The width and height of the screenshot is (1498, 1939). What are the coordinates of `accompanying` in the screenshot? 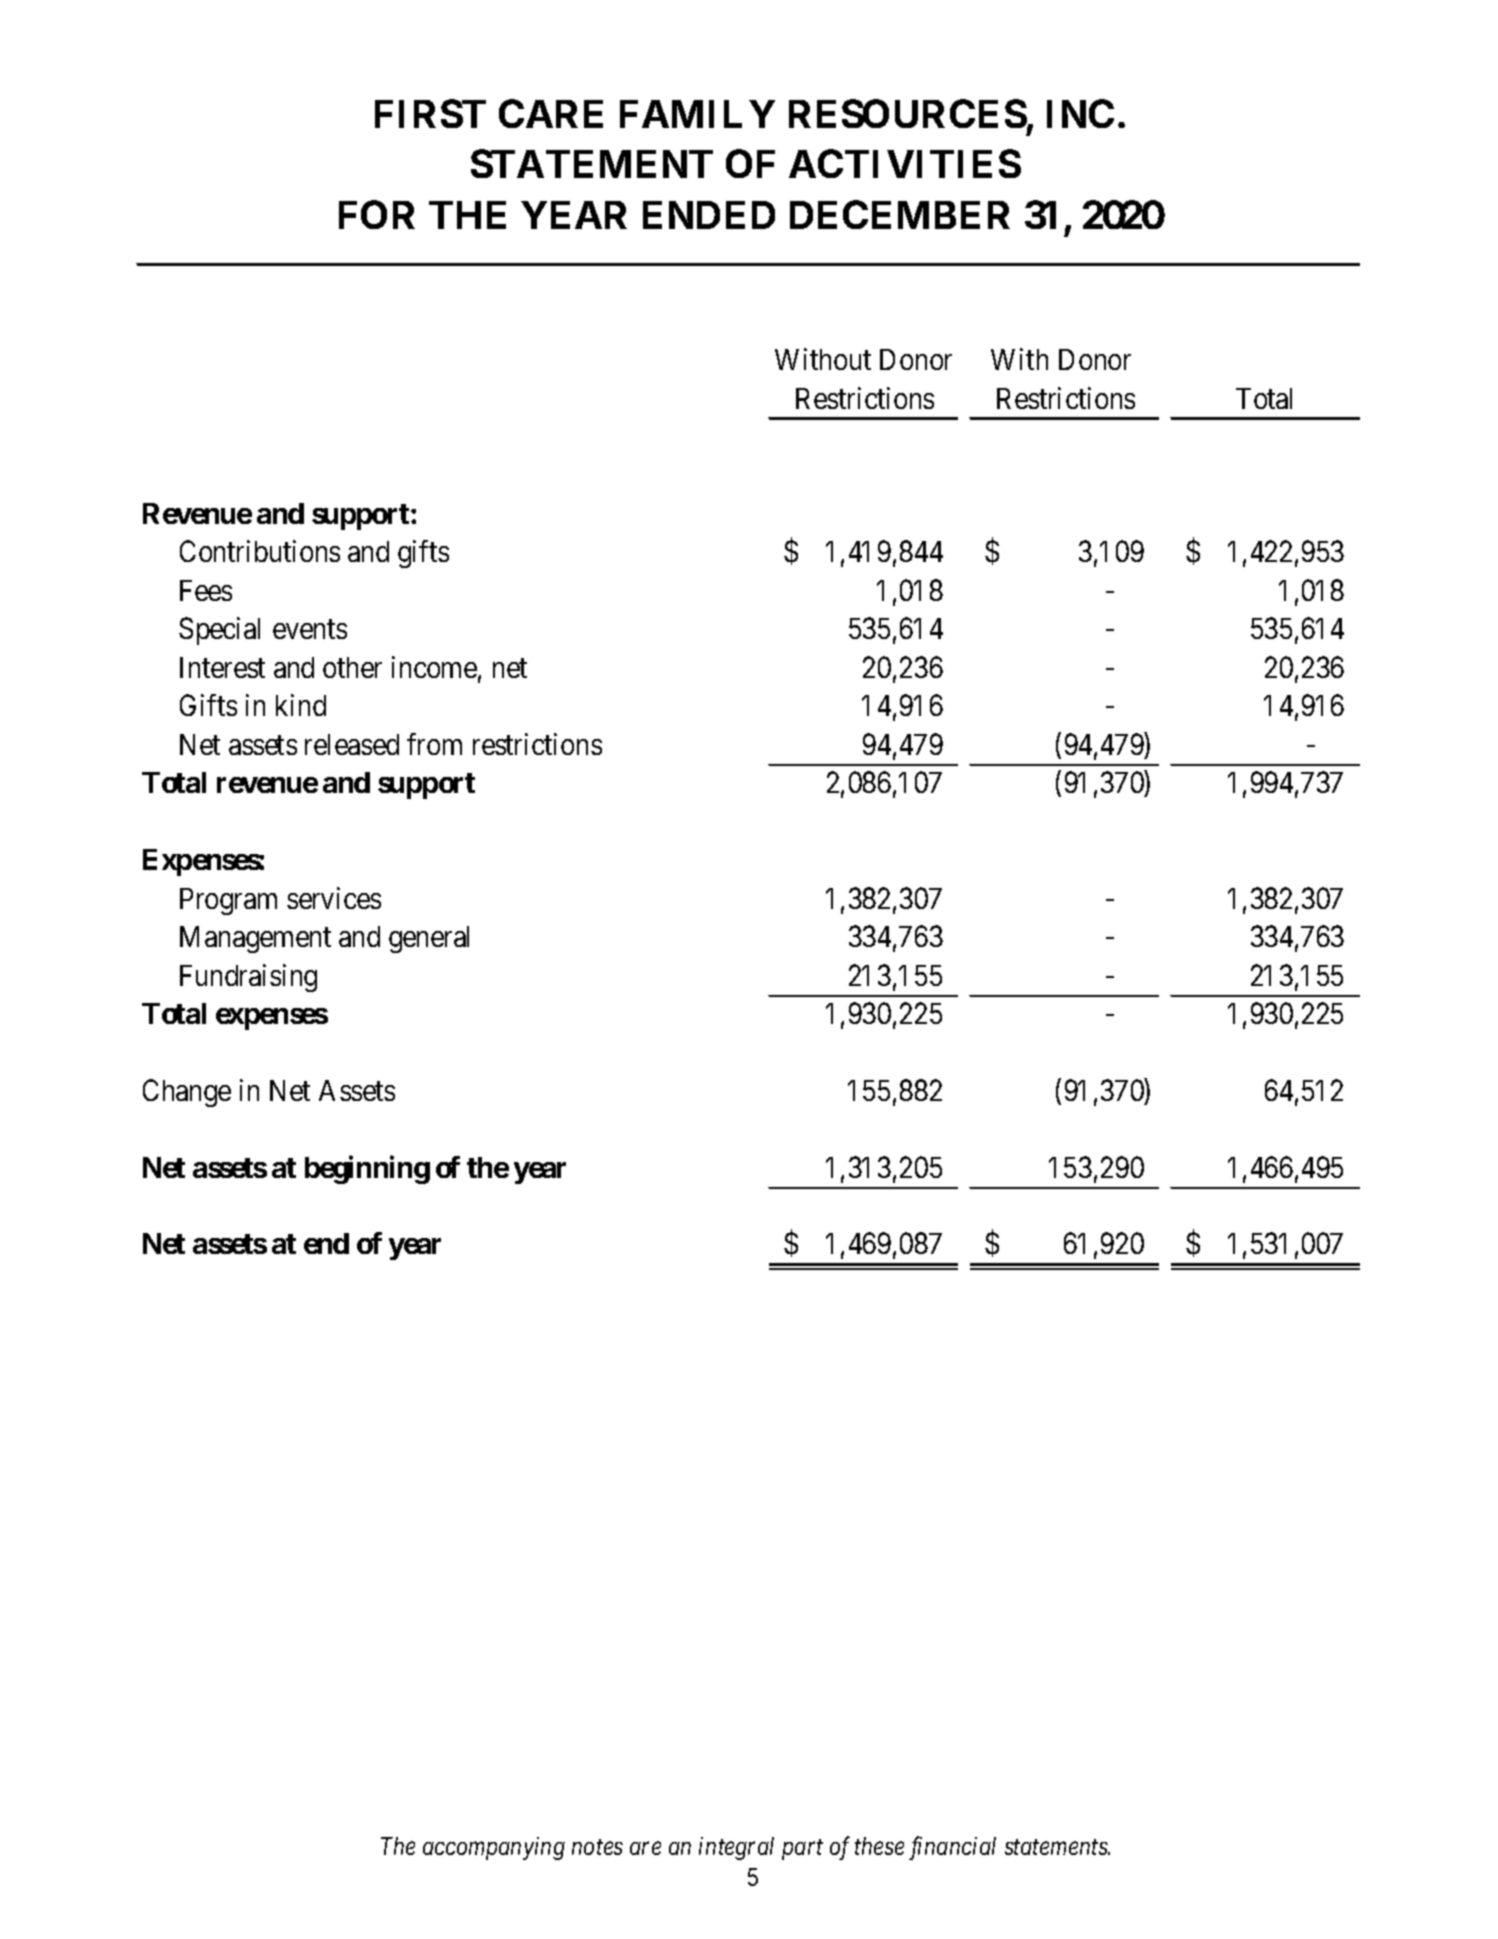 It's located at (494, 1848).
